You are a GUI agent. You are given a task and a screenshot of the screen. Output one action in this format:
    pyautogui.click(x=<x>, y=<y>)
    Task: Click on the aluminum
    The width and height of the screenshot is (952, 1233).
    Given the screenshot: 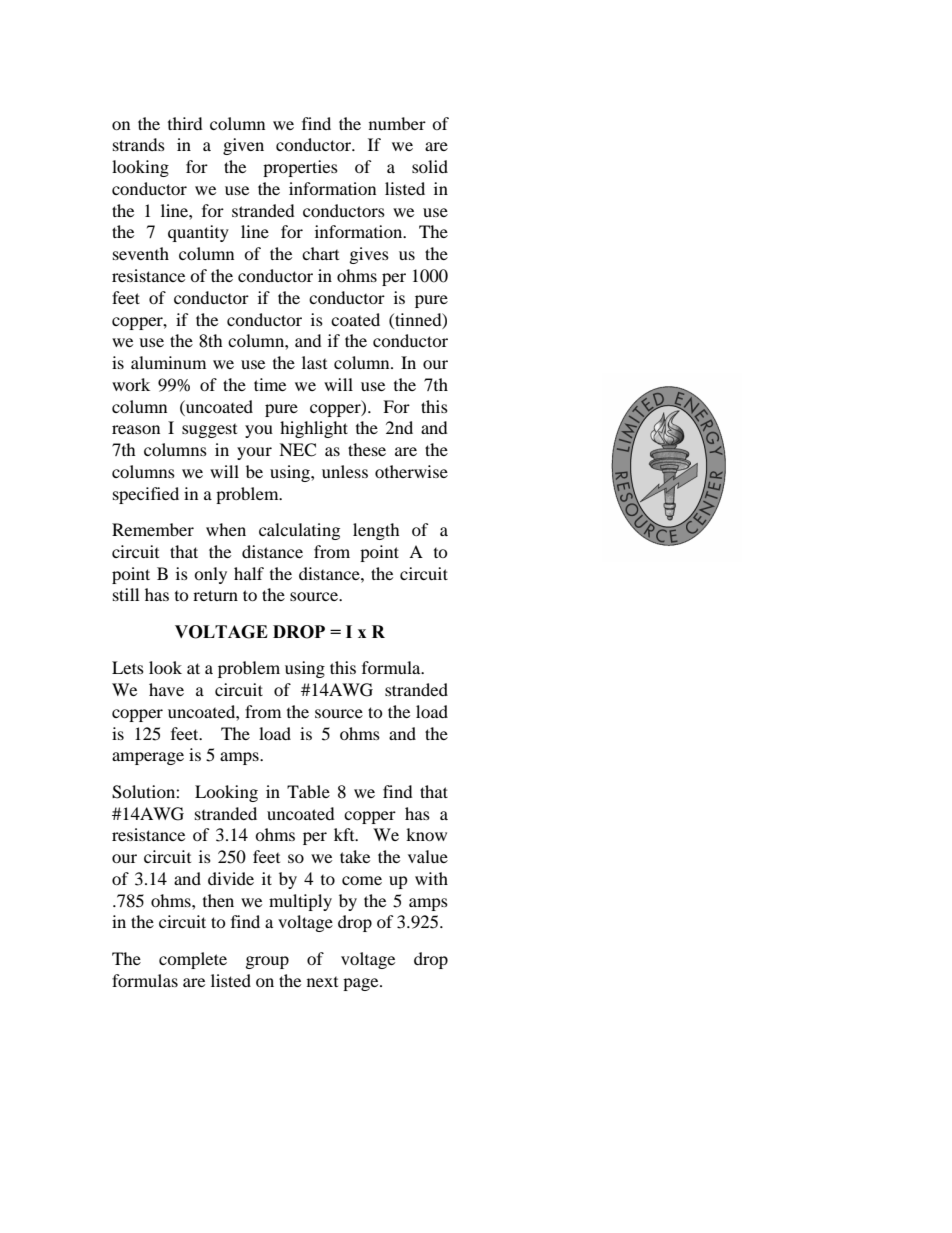 What is the action you would take?
    pyautogui.click(x=168, y=362)
